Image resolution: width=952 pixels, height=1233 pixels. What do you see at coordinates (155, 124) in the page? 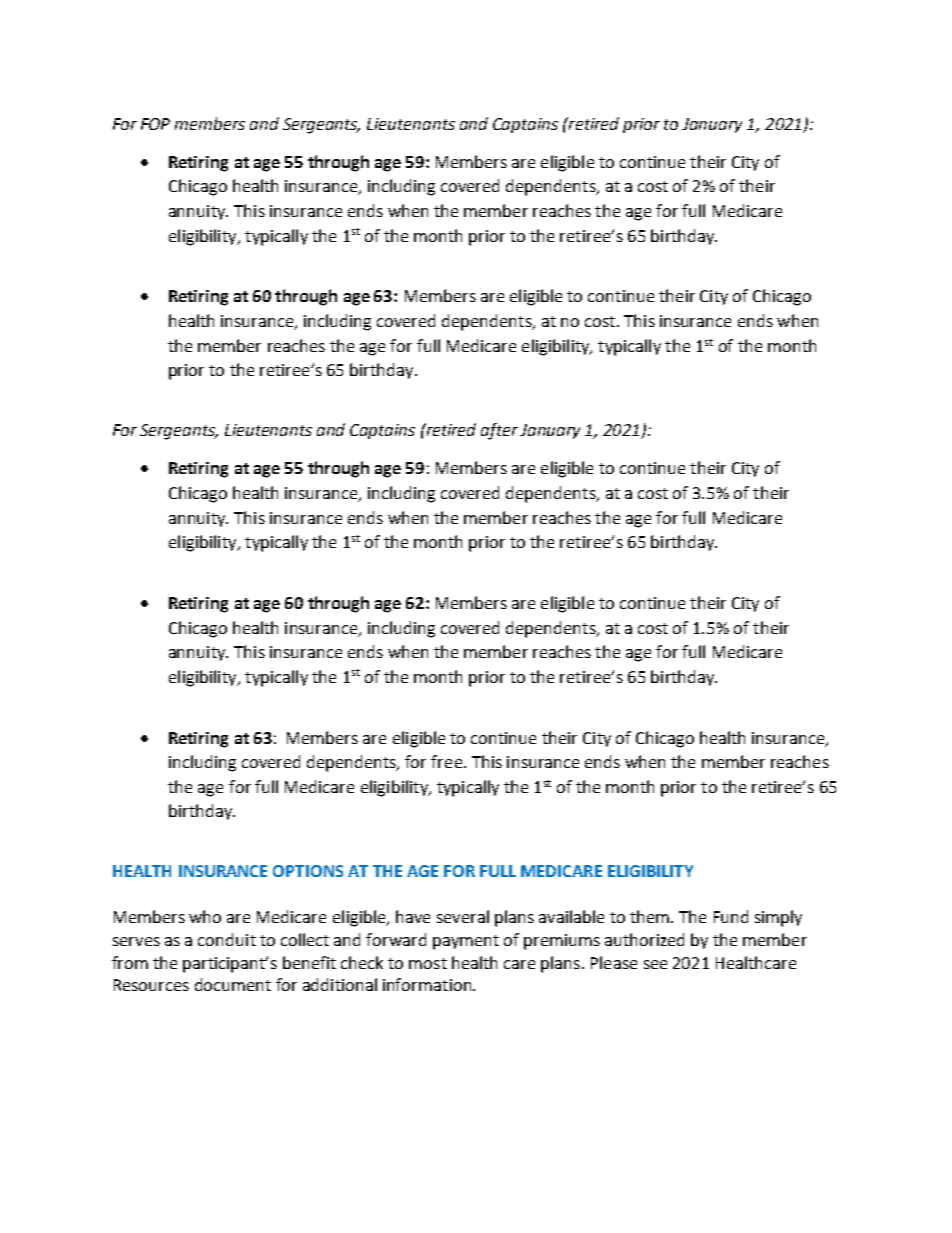
I see `FOP` at bounding box center [155, 124].
